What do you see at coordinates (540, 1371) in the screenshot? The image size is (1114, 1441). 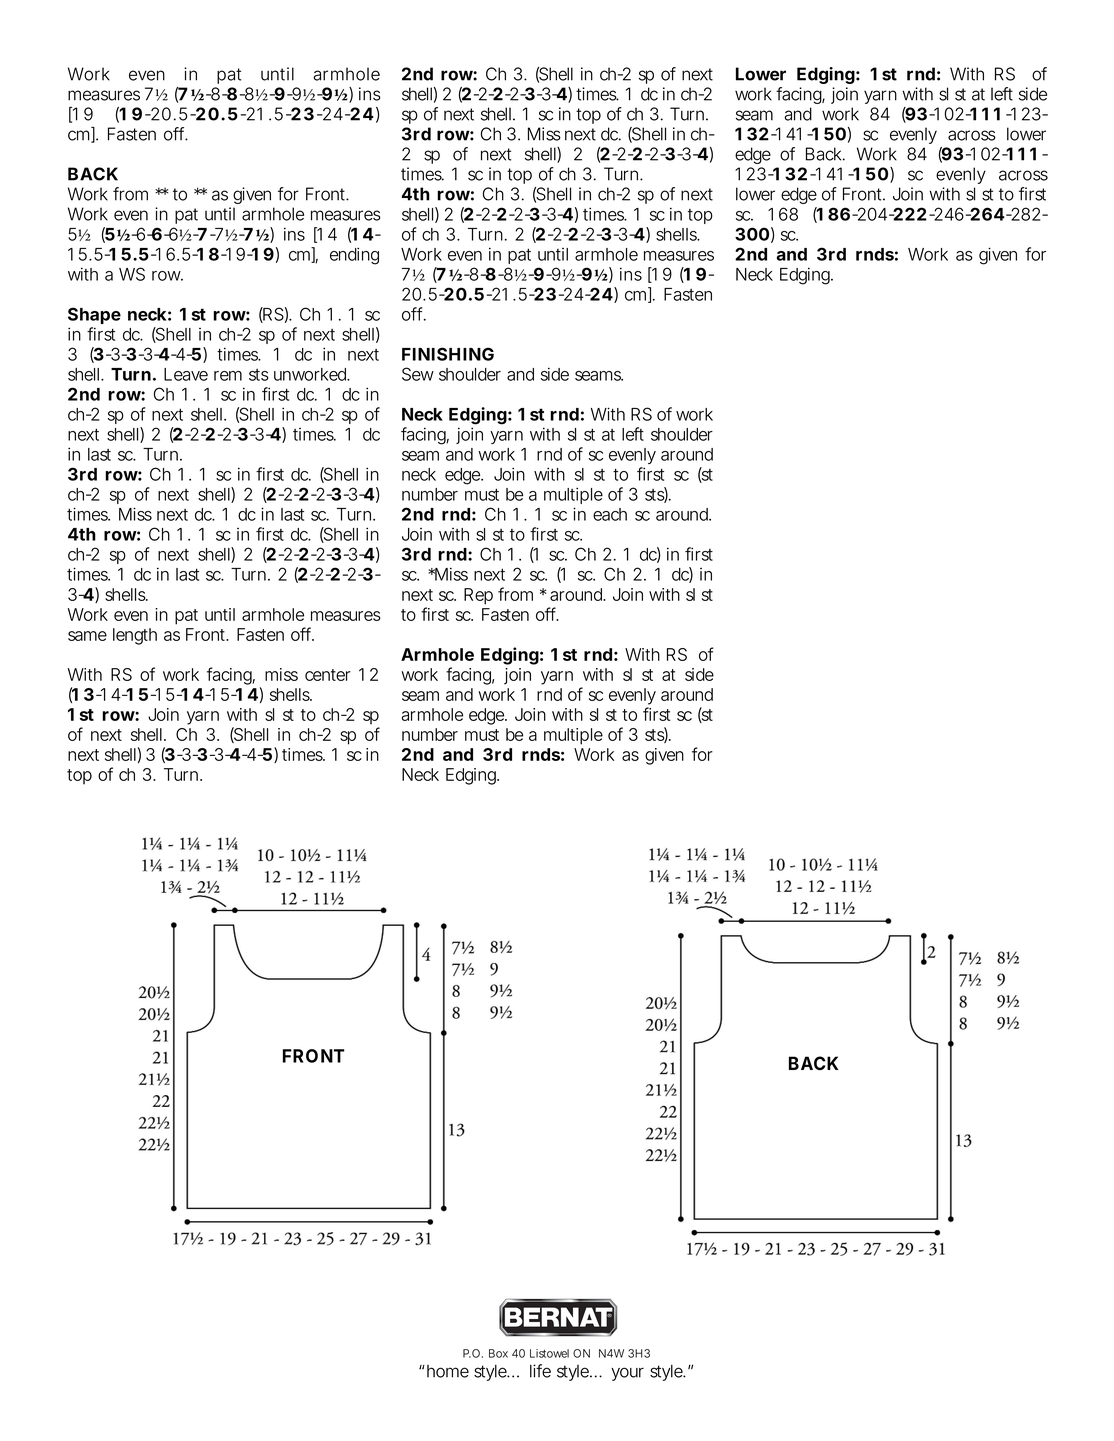 I see `life` at bounding box center [540, 1371].
